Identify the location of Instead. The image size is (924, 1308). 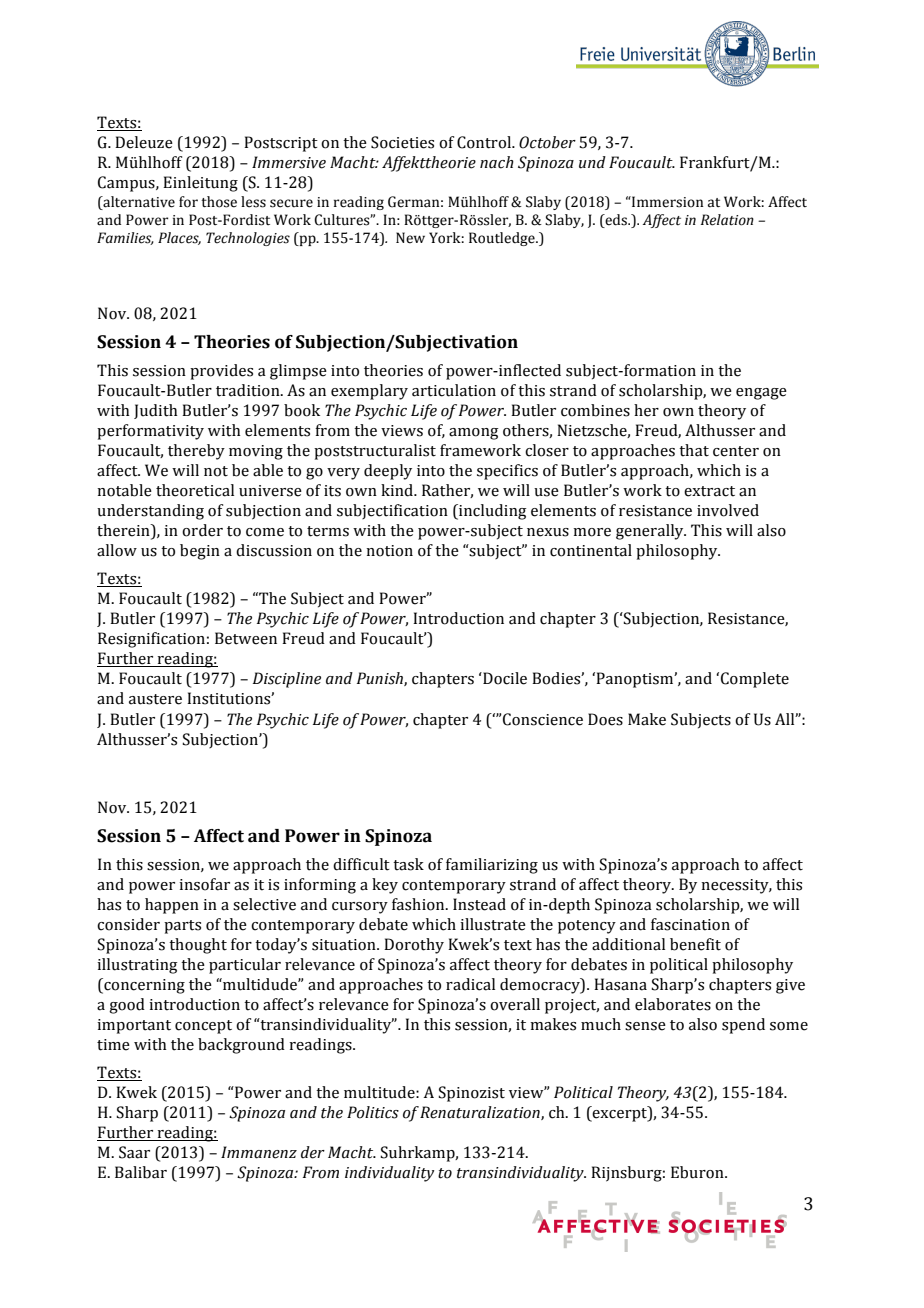
(479, 904).
